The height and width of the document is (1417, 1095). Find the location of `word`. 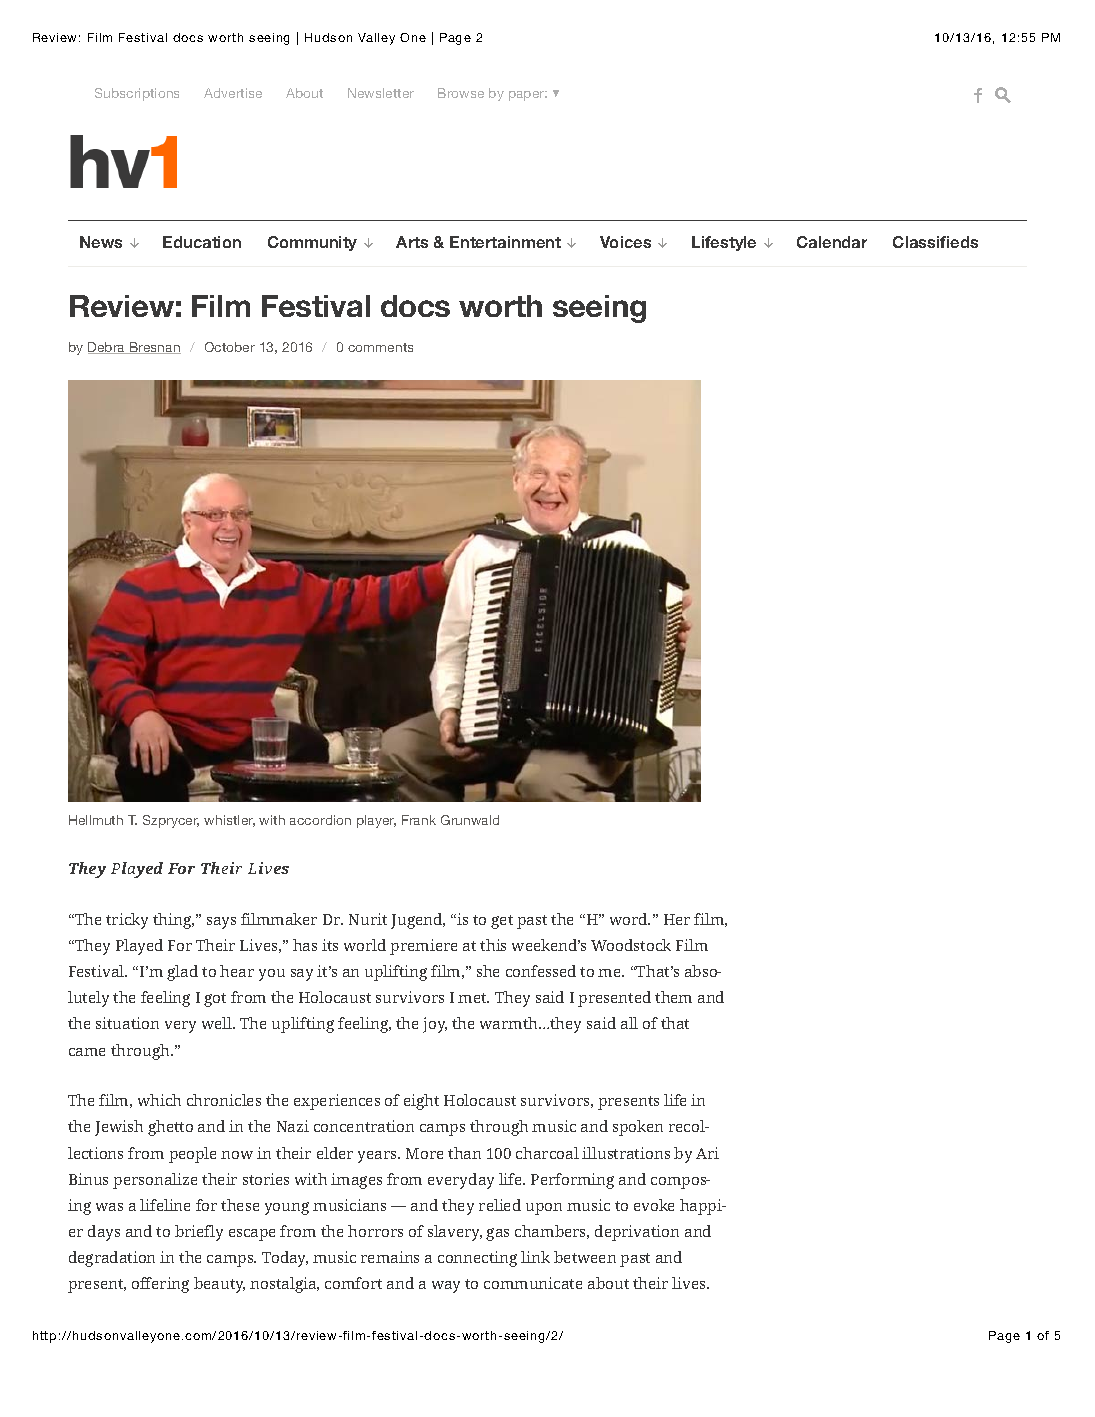

word is located at coordinates (630, 919).
